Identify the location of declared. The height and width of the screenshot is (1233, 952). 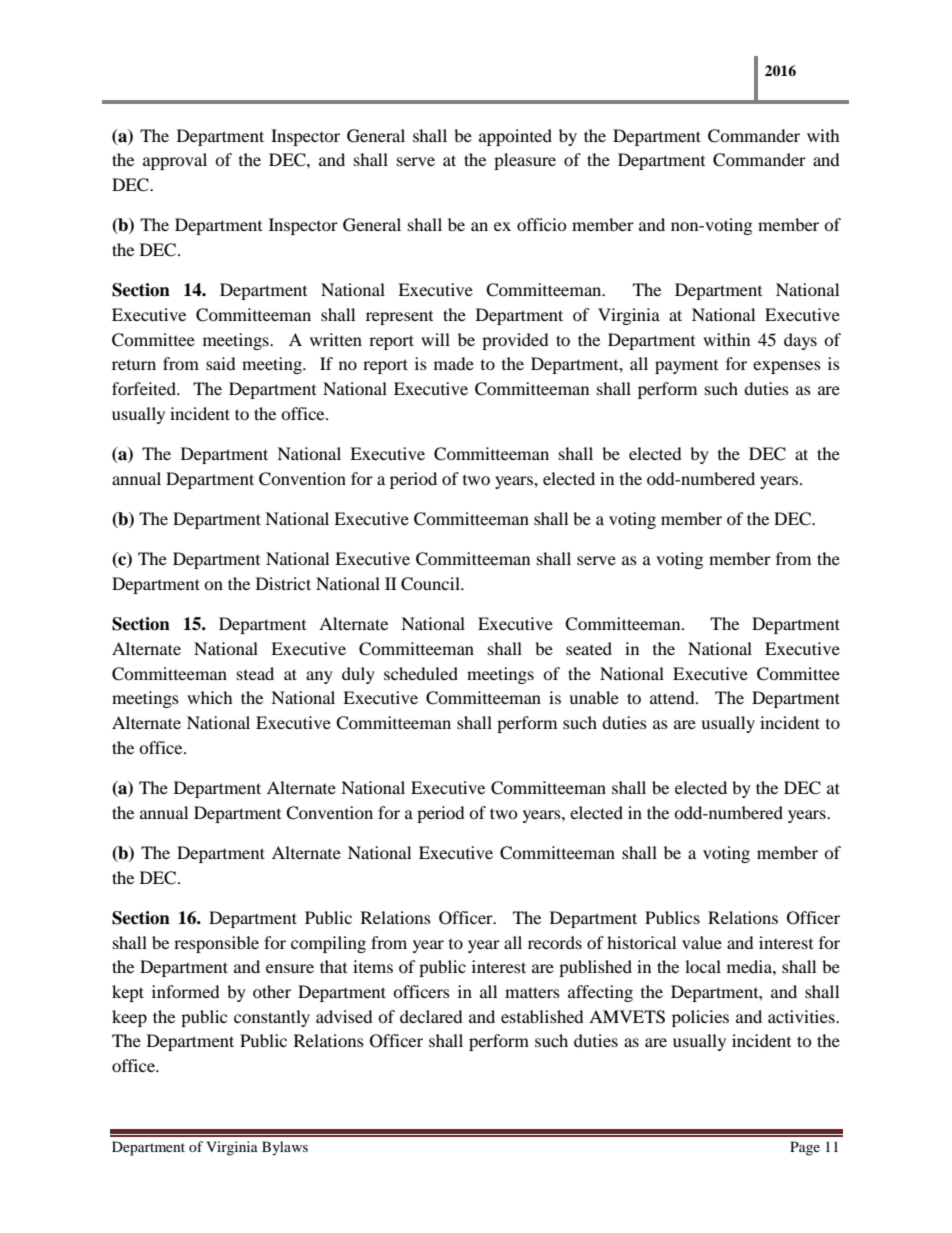
(431, 1016).
